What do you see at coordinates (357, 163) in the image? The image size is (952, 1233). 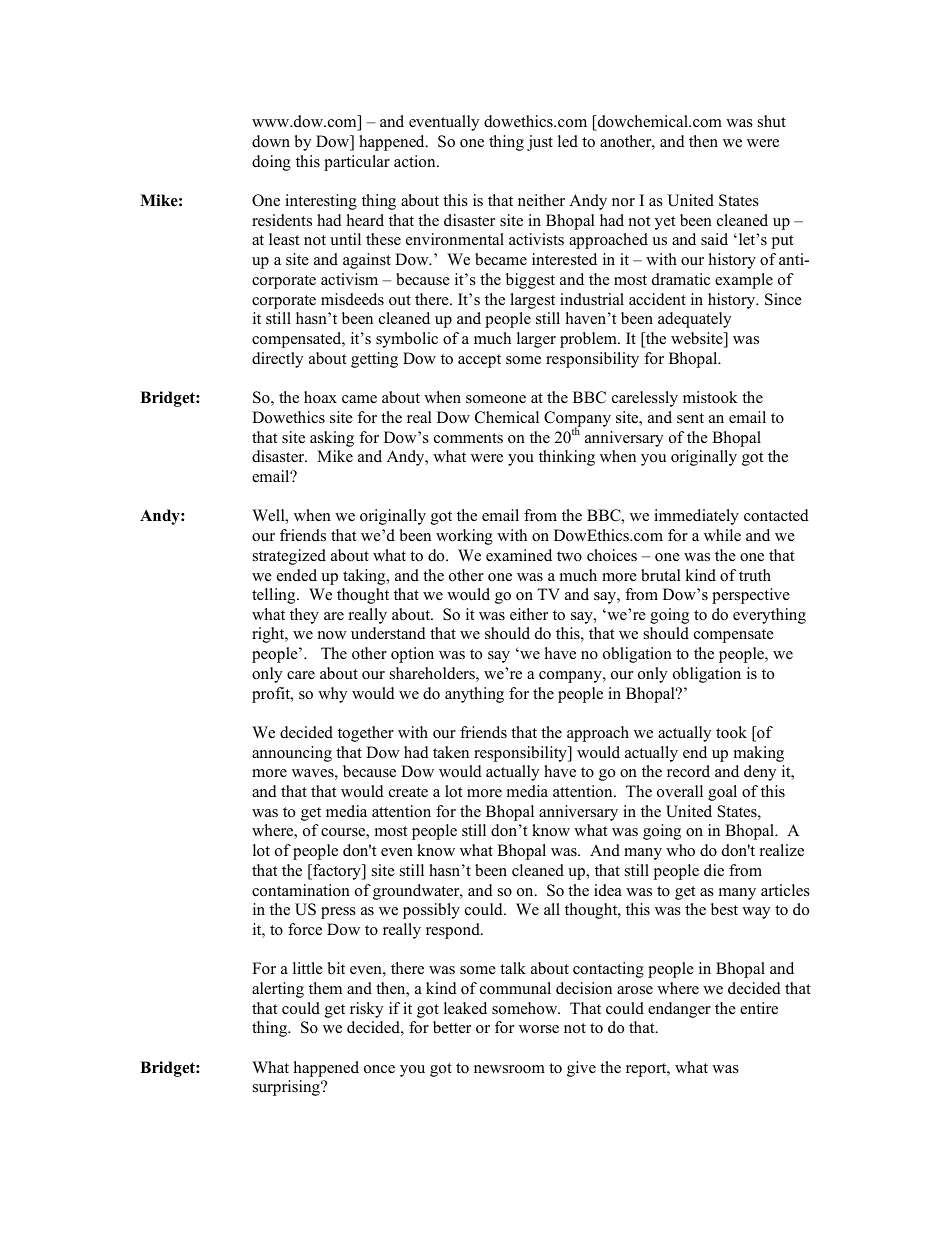 I see `particular` at bounding box center [357, 163].
